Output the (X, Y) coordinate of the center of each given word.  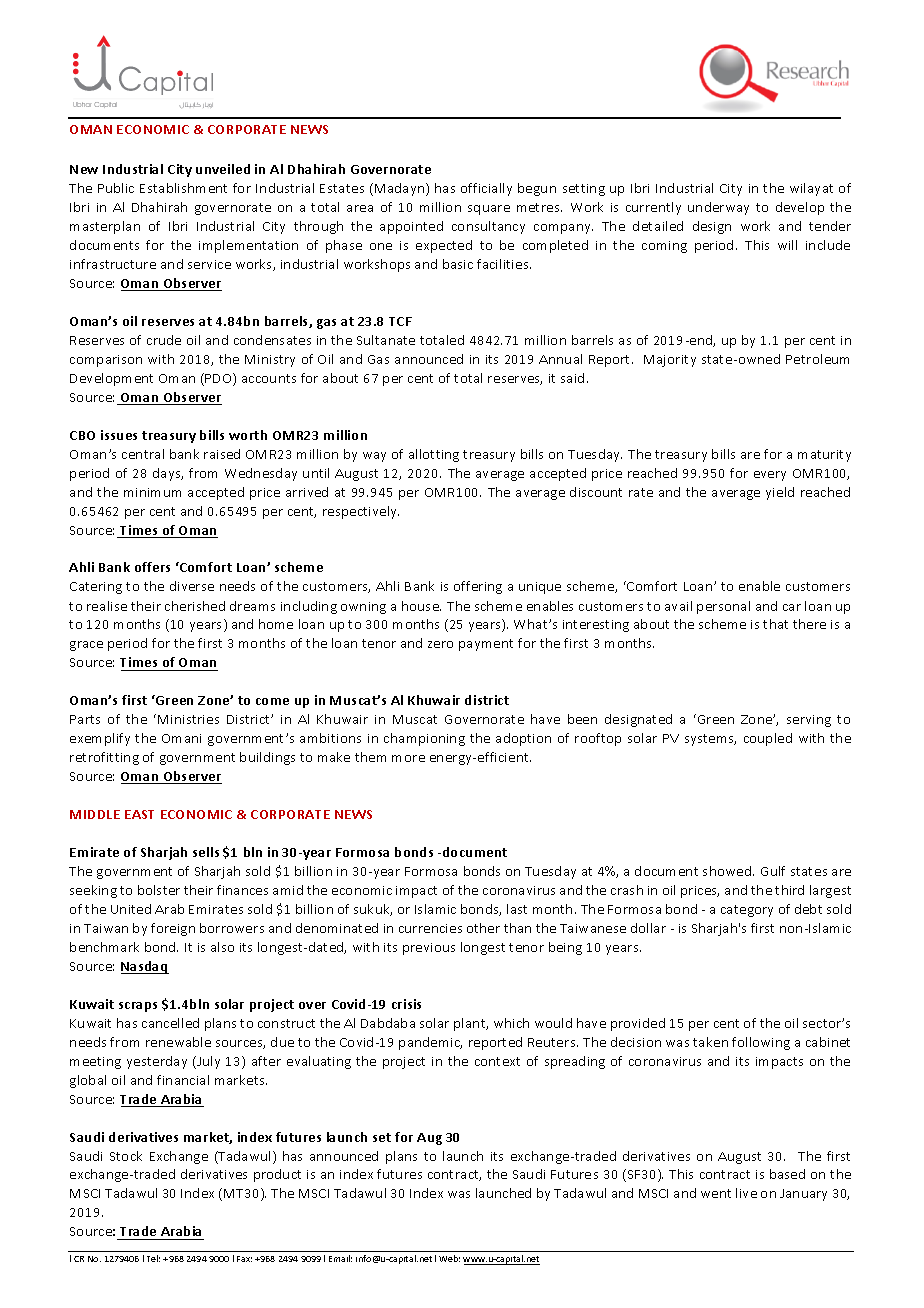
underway (718, 208)
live (746, 1193)
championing (424, 739)
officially (486, 189)
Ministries (188, 719)
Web (449, 1258)
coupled (768, 739)
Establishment (183, 188)
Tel (153, 1258)
